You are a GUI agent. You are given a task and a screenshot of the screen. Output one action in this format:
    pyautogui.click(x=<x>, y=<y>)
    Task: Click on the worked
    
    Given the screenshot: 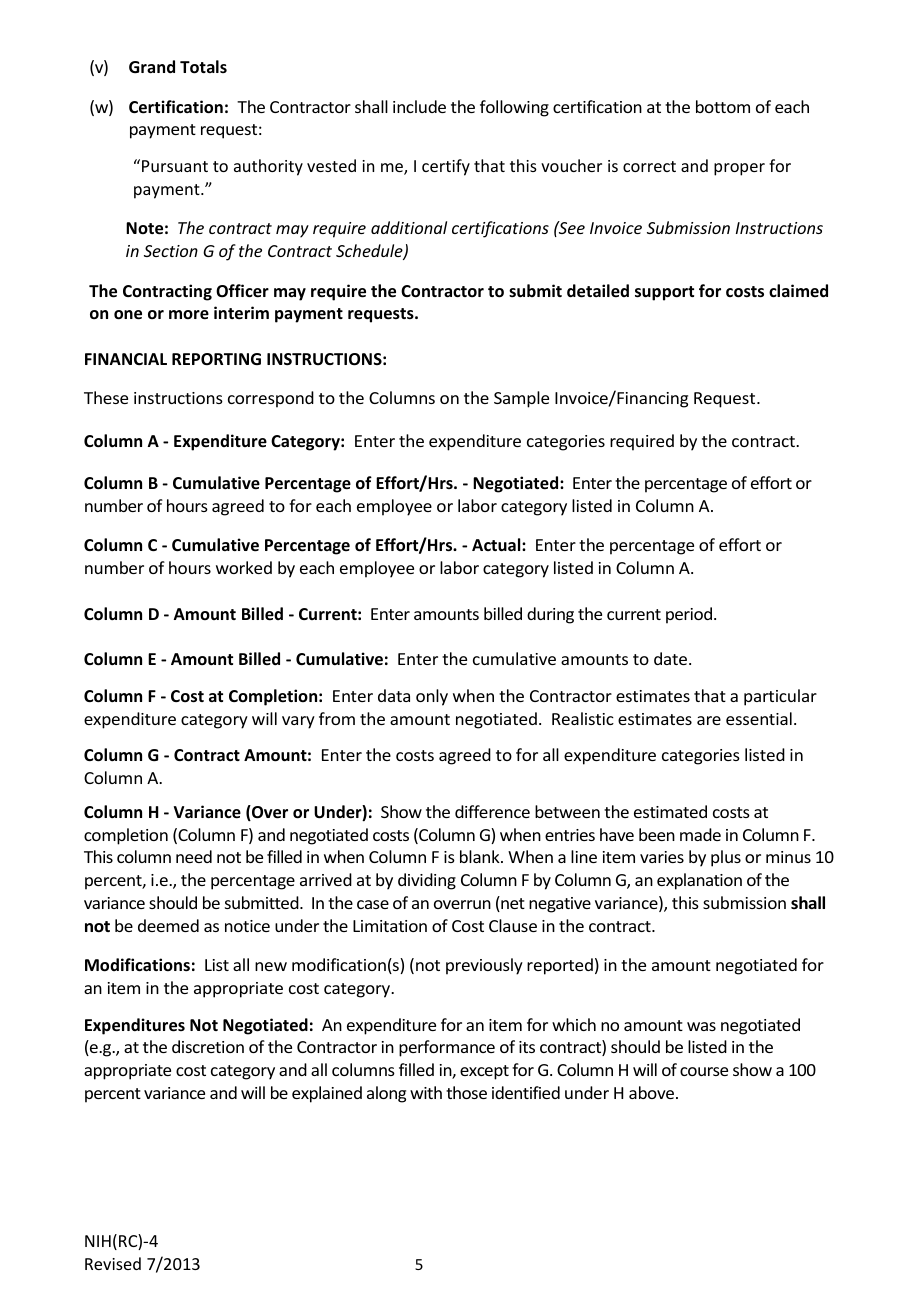 What is the action you would take?
    pyautogui.click(x=244, y=567)
